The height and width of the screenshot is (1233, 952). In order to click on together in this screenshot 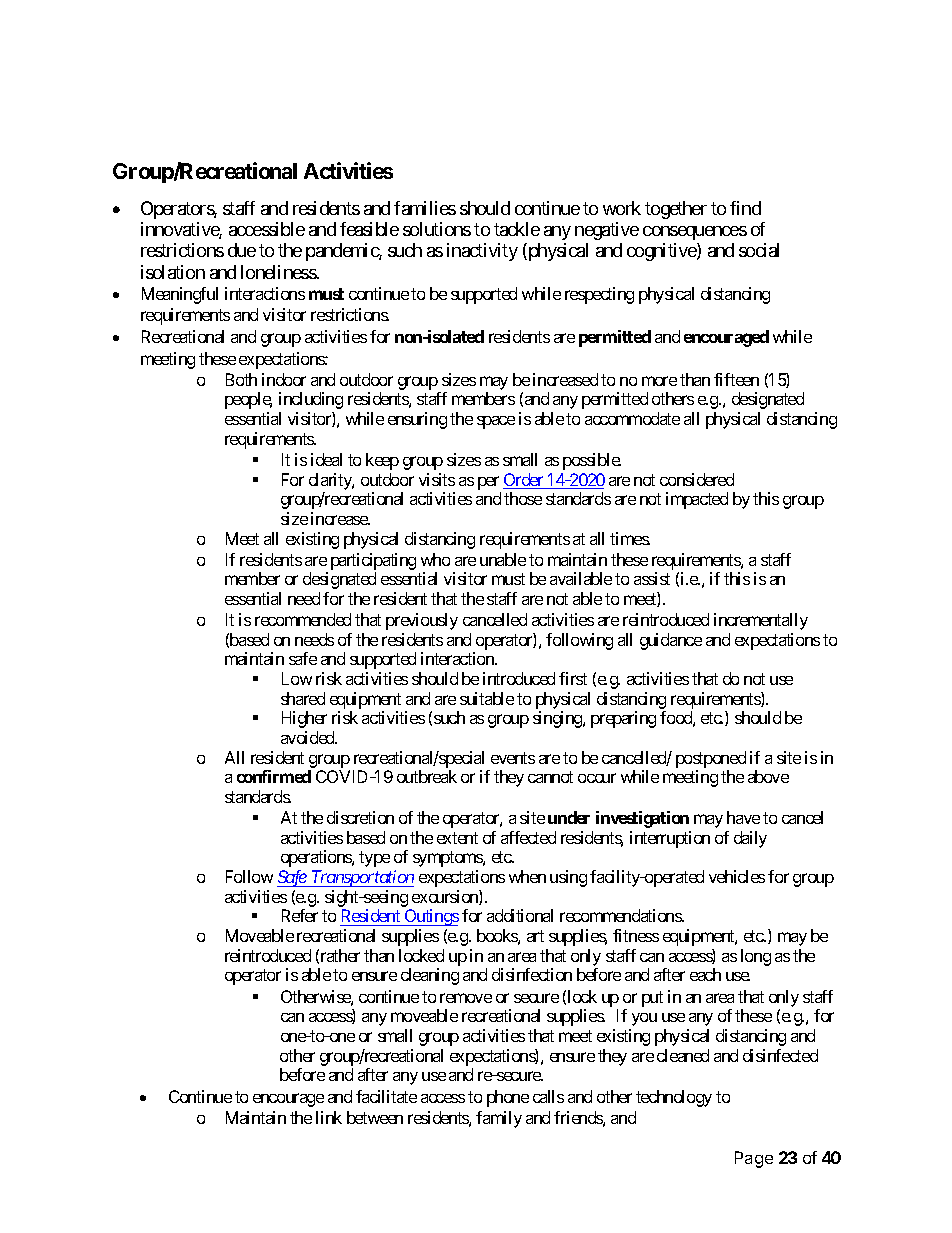, I will do `click(676, 210)`.
